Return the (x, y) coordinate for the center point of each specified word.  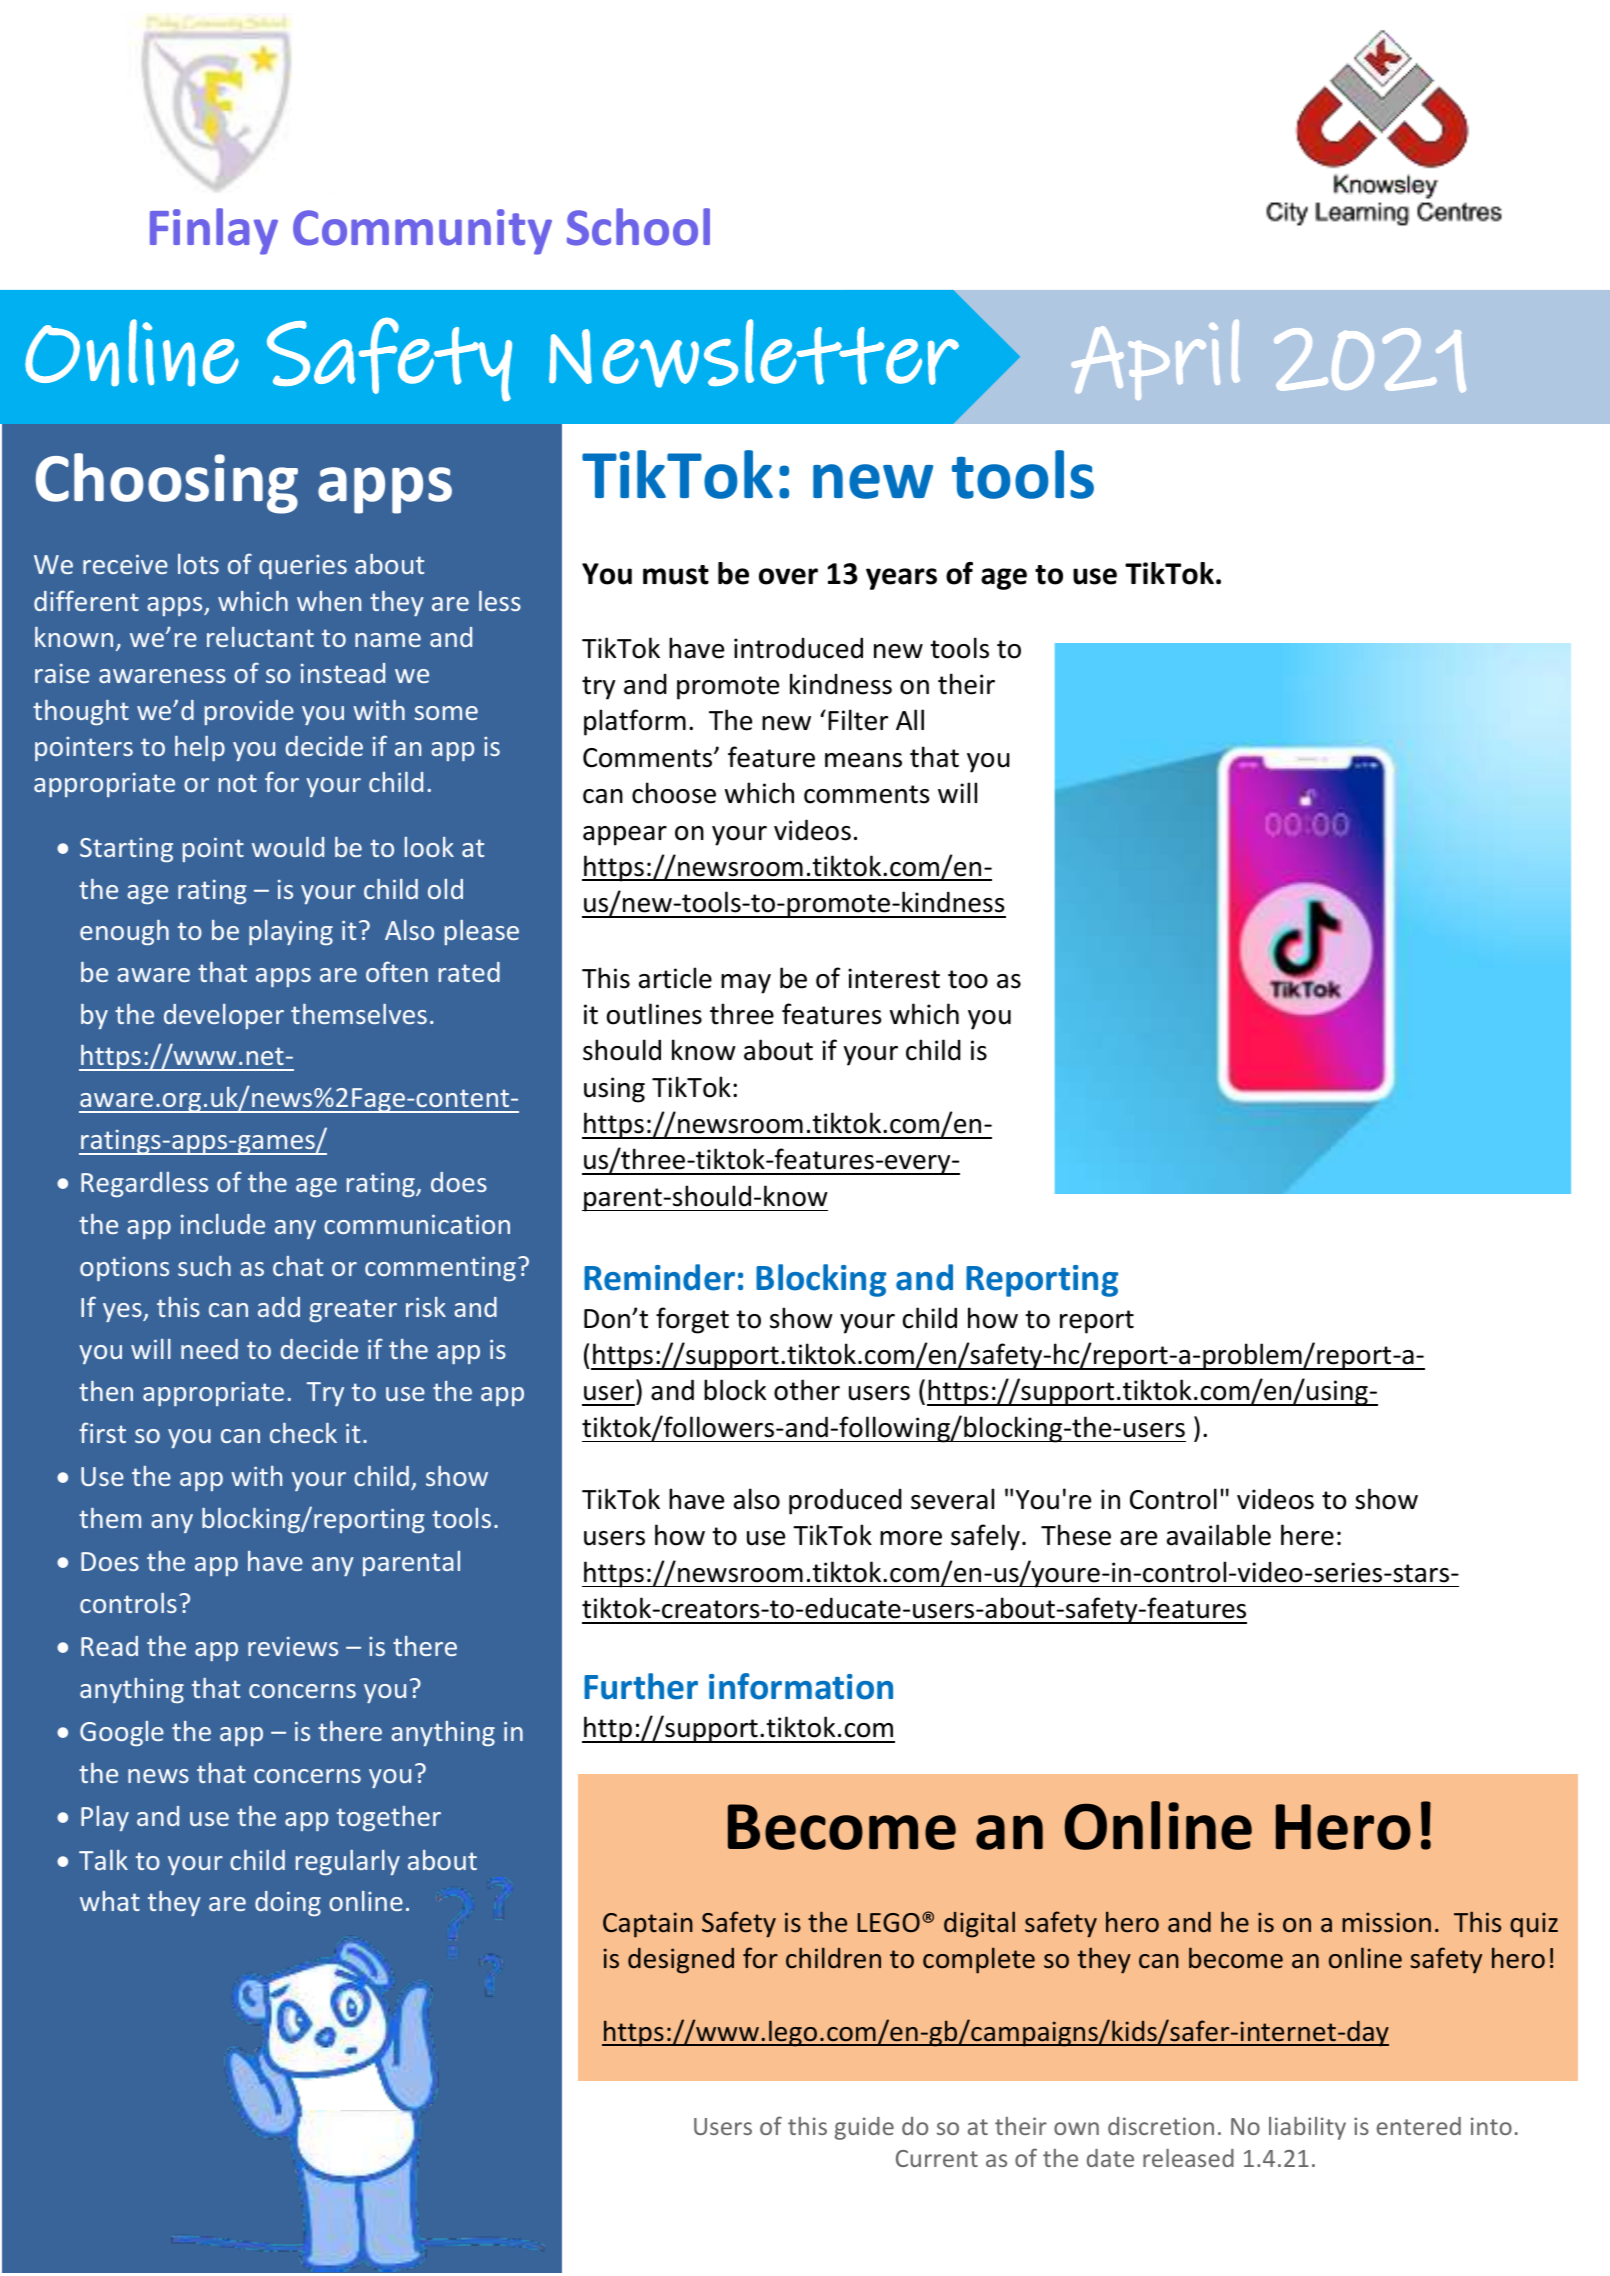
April (1155, 359)
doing (288, 1903)
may (746, 984)
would (288, 847)
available (1219, 1535)
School (638, 227)
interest (894, 978)
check (303, 1433)
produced (845, 1501)
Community (422, 232)
